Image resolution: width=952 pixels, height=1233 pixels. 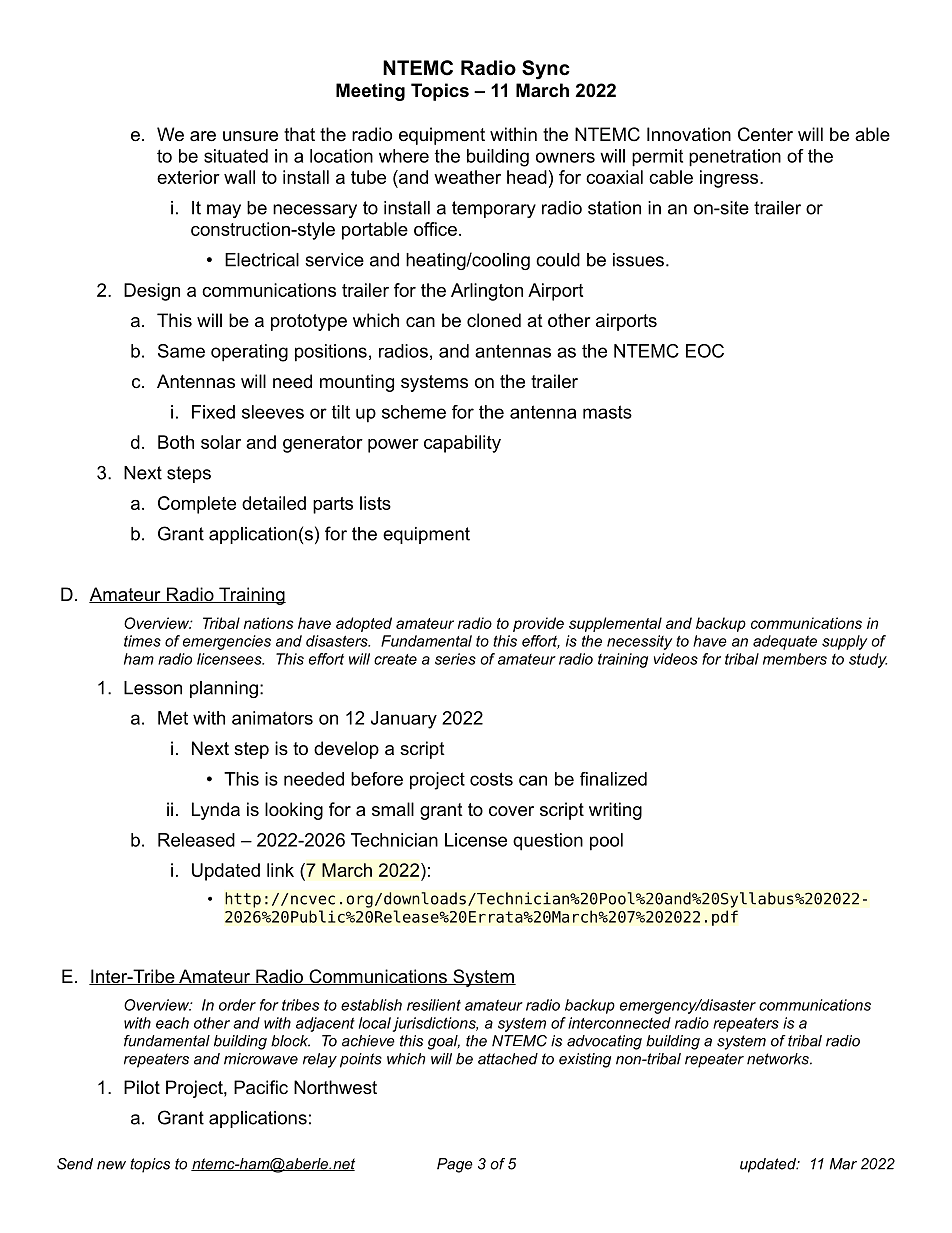 I want to click on Same, so click(x=181, y=351).
